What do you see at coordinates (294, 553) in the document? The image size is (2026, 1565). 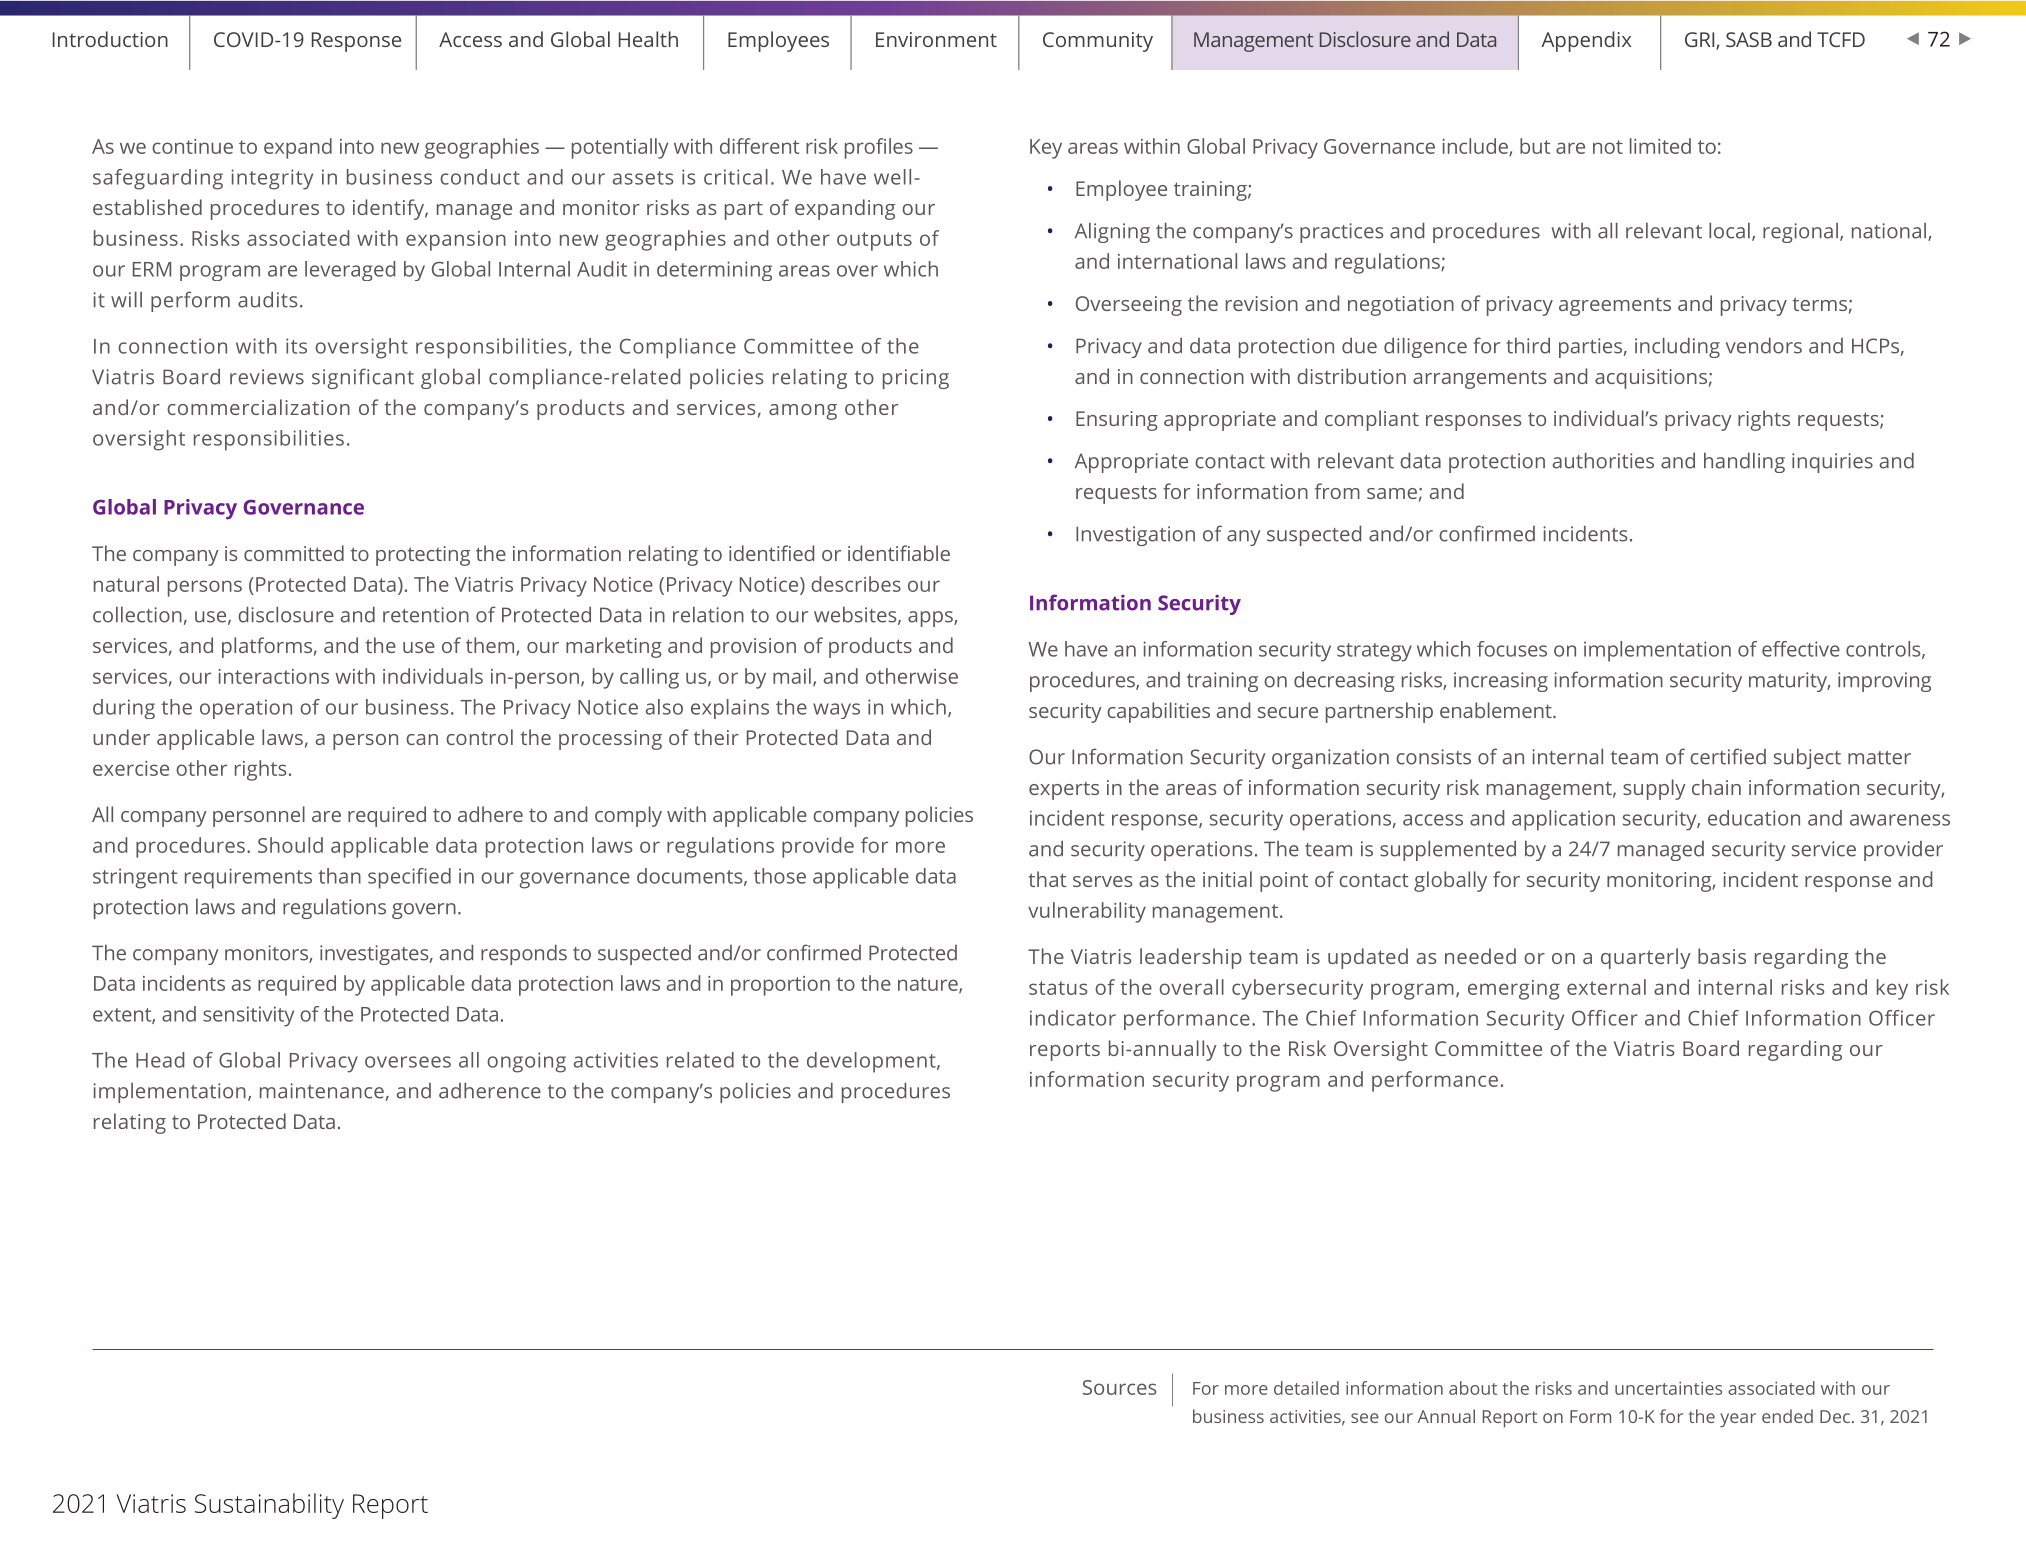 I see `committed` at bounding box center [294, 553].
